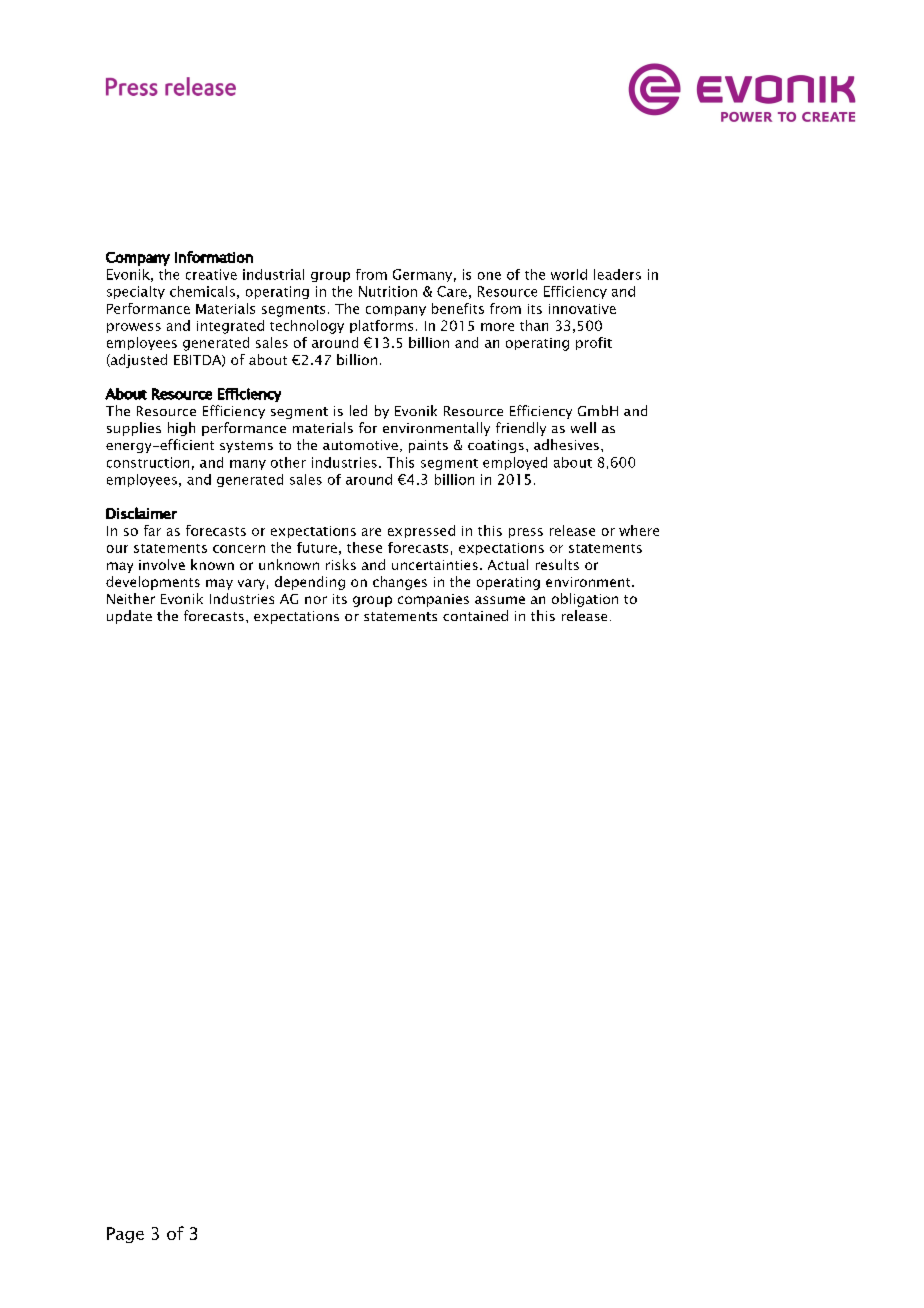  Describe the element at coordinates (388, 291) in the page. I see `Nutrition` at that location.
